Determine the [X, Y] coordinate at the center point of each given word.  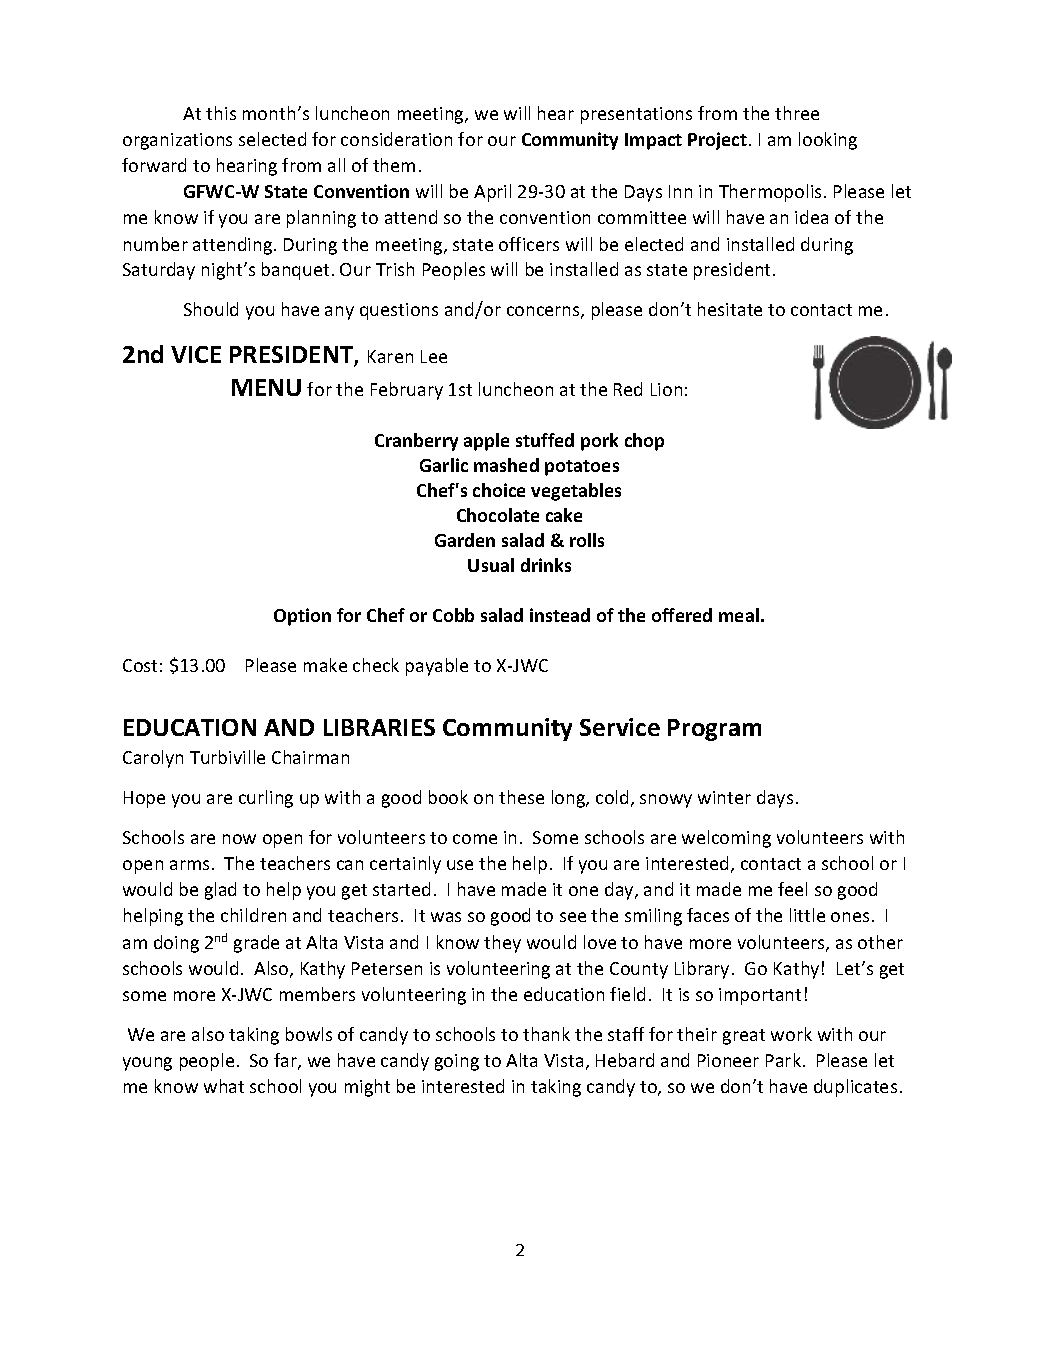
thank [546, 1034]
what [224, 1086]
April [492, 193]
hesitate [730, 309]
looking [828, 141]
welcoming [726, 839]
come [475, 839]
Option [302, 617]
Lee [434, 356]
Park [783, 1060]
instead [560, 615]
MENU [266, 387]
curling [266, 799]
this [221, 113]
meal [739, 615]
